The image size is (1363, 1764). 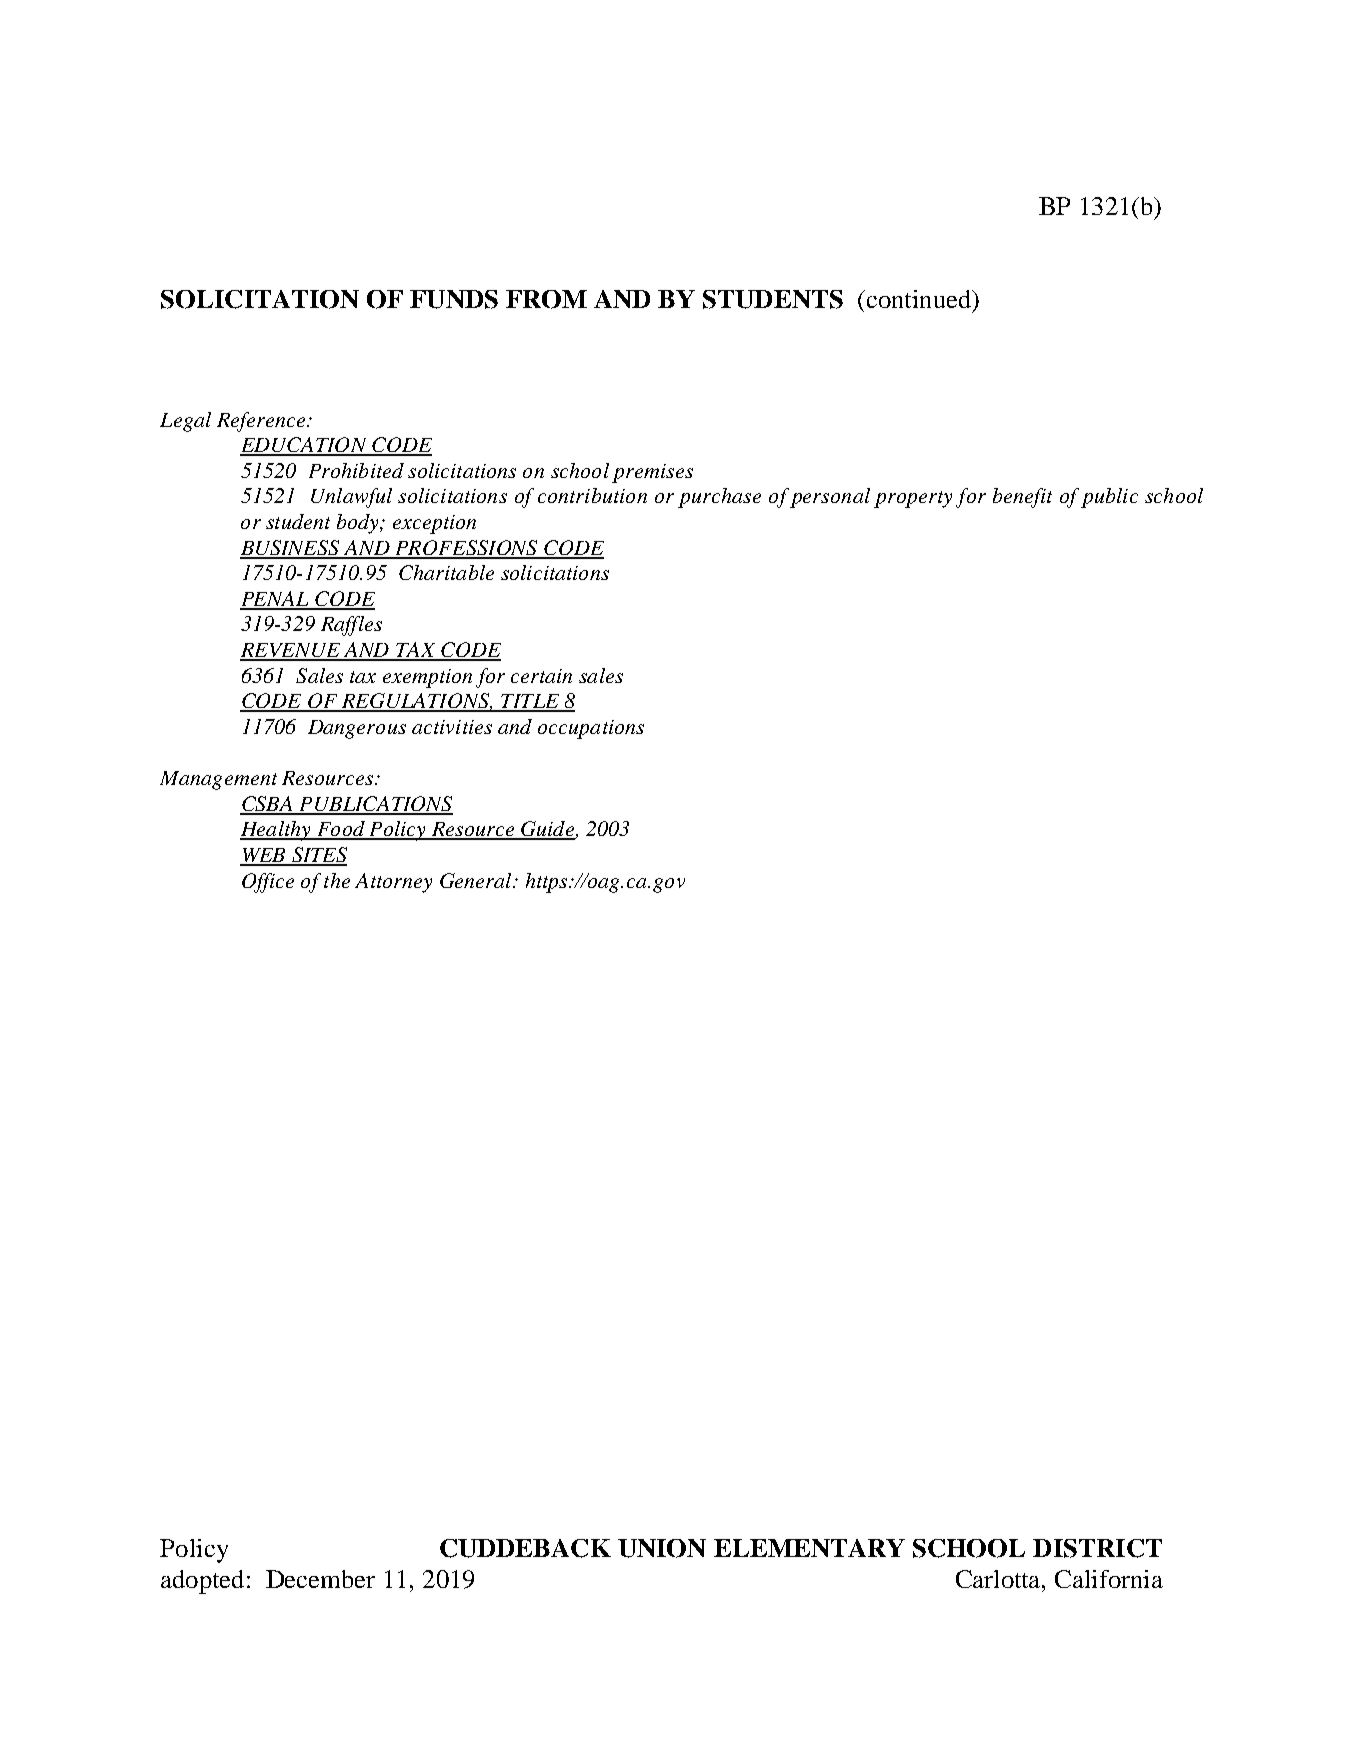 I want to click on December, so click(x=320, y=1579).
